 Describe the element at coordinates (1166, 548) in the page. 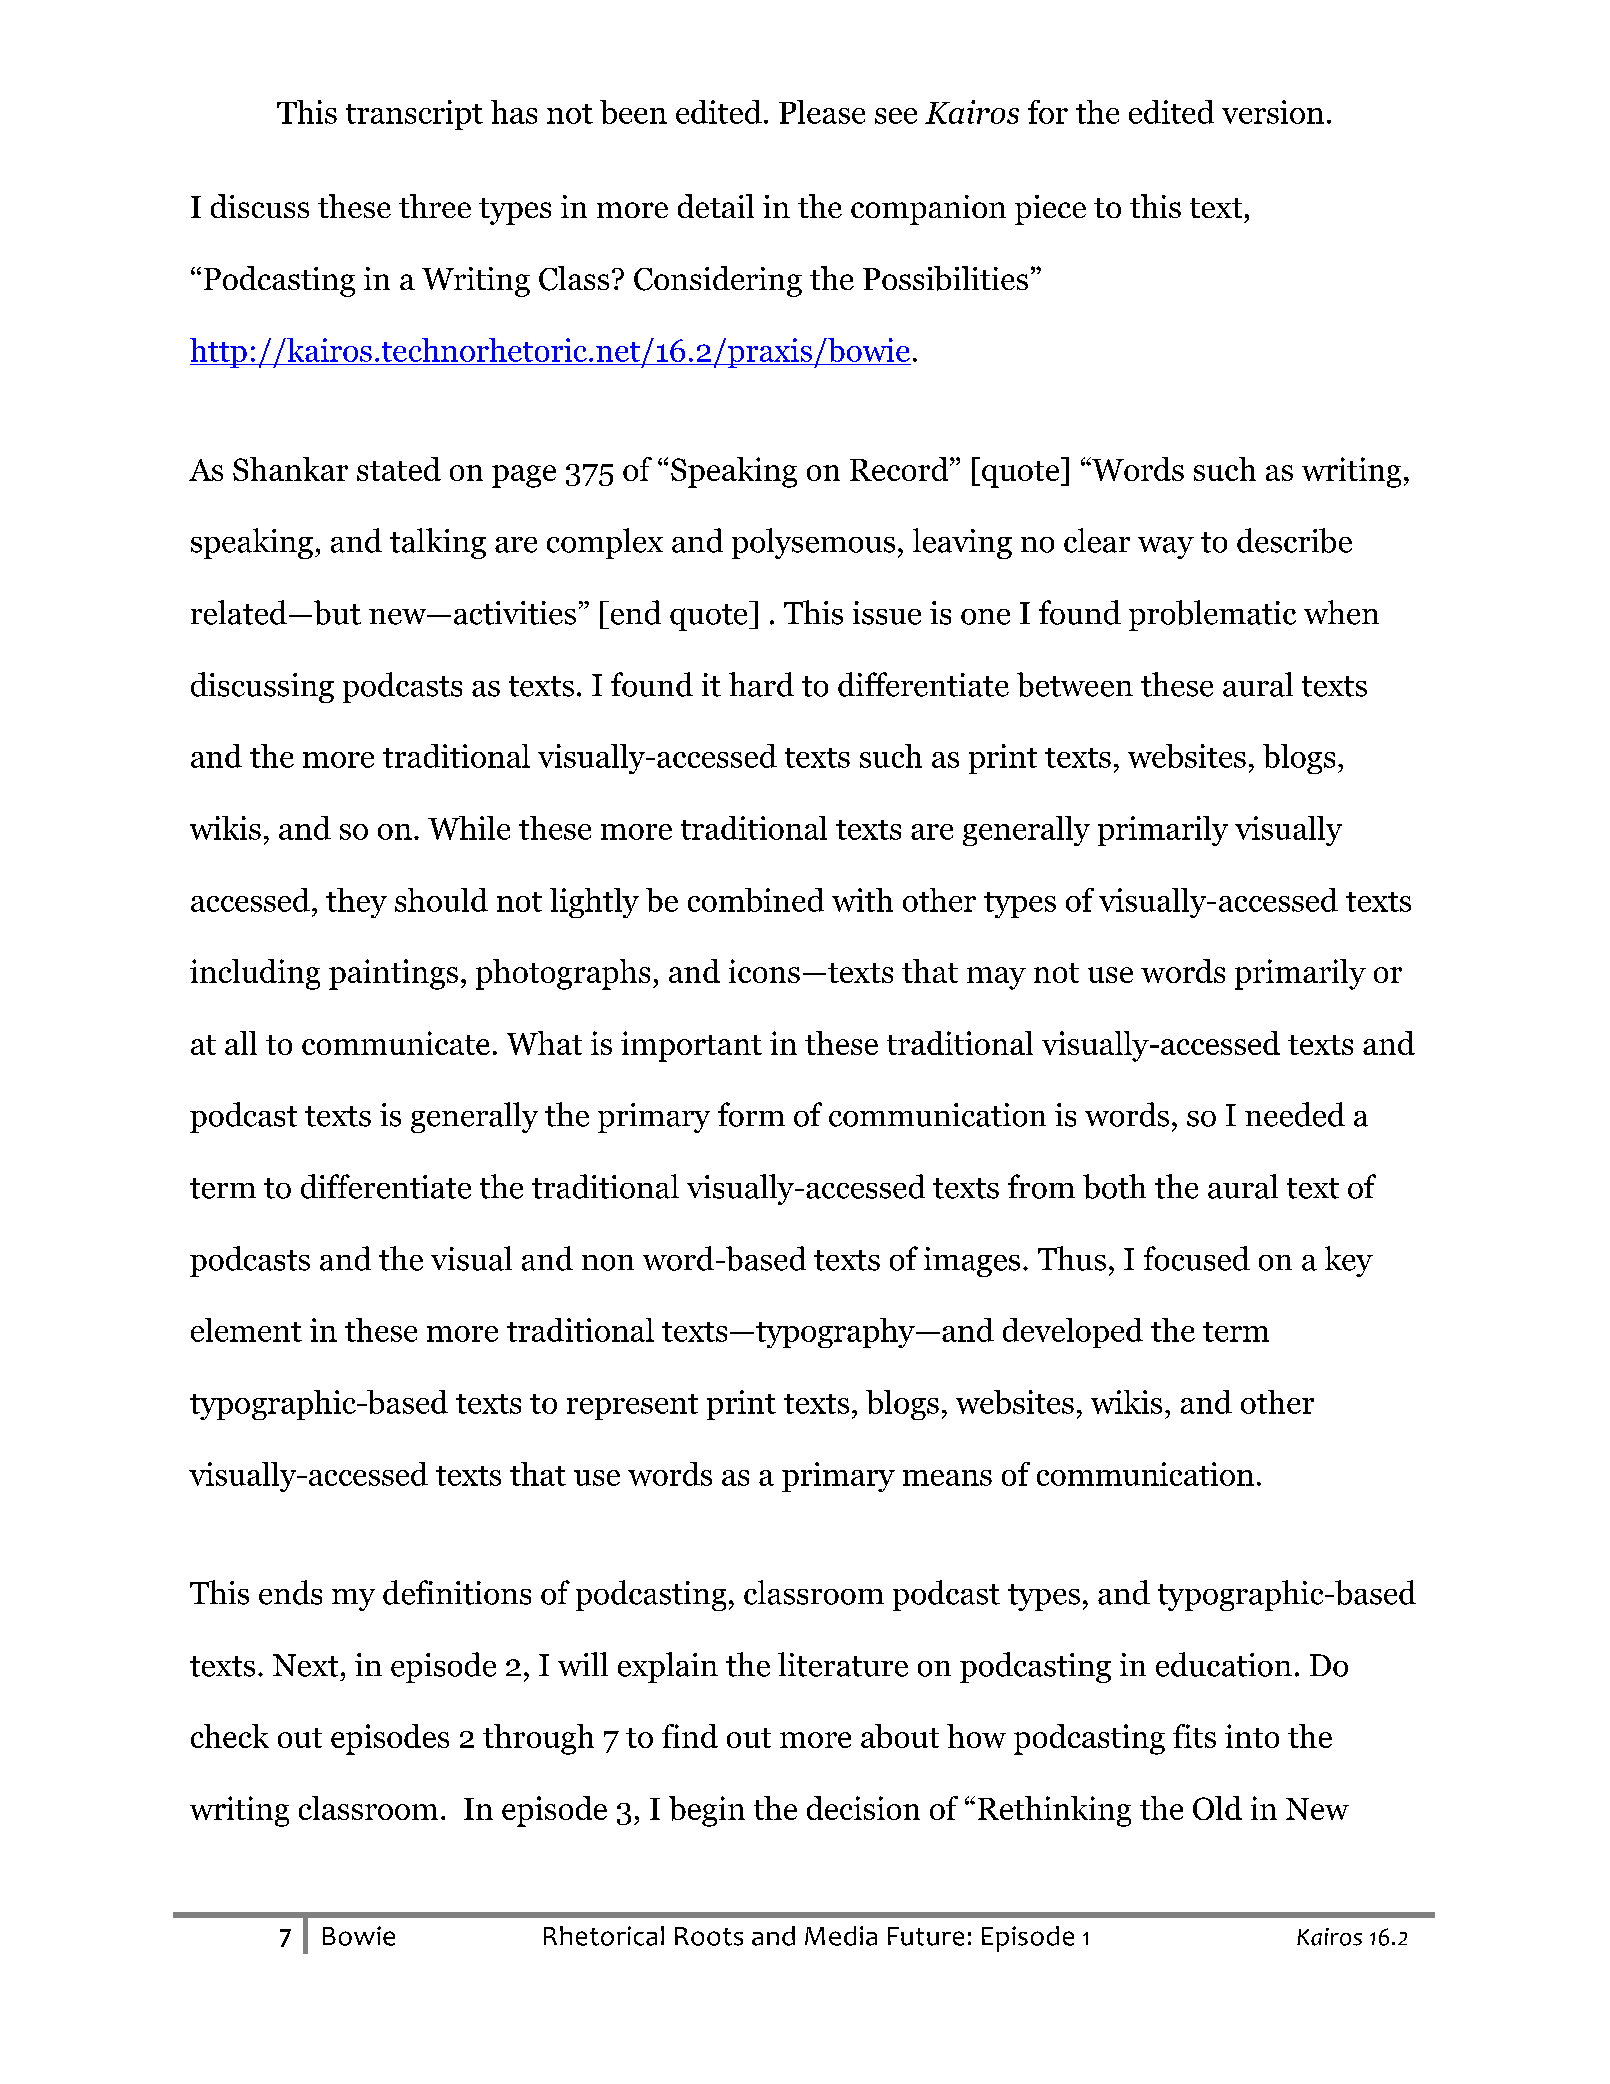

I see `way` at that location.
